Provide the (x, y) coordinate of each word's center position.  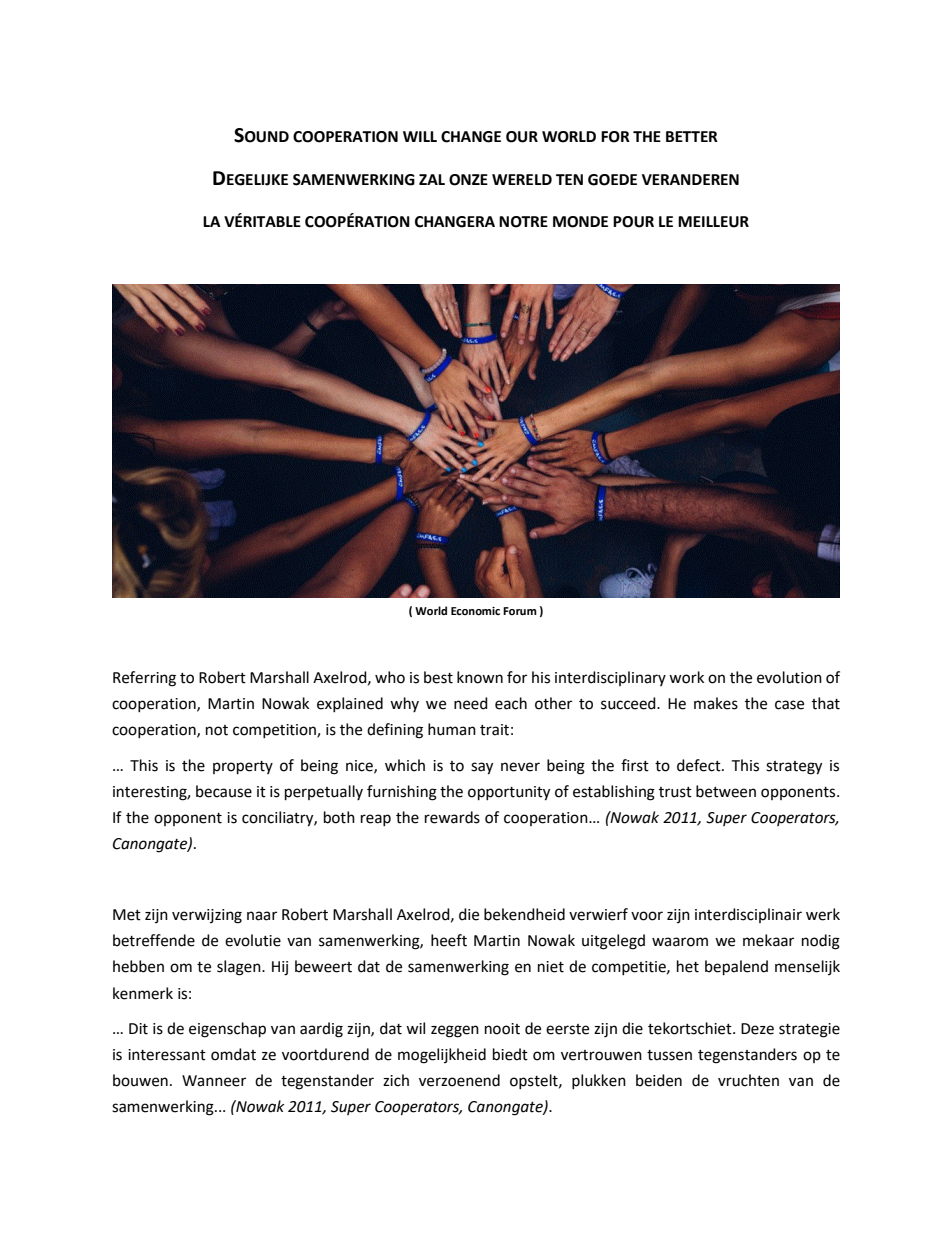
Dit (138, 1029)
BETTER (692, 136)
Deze (757, 1029)
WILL (420, 136)
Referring (144, 679)
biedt (510, 1054)
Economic (475, 611)
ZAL (432, 179)
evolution (789, 677)
